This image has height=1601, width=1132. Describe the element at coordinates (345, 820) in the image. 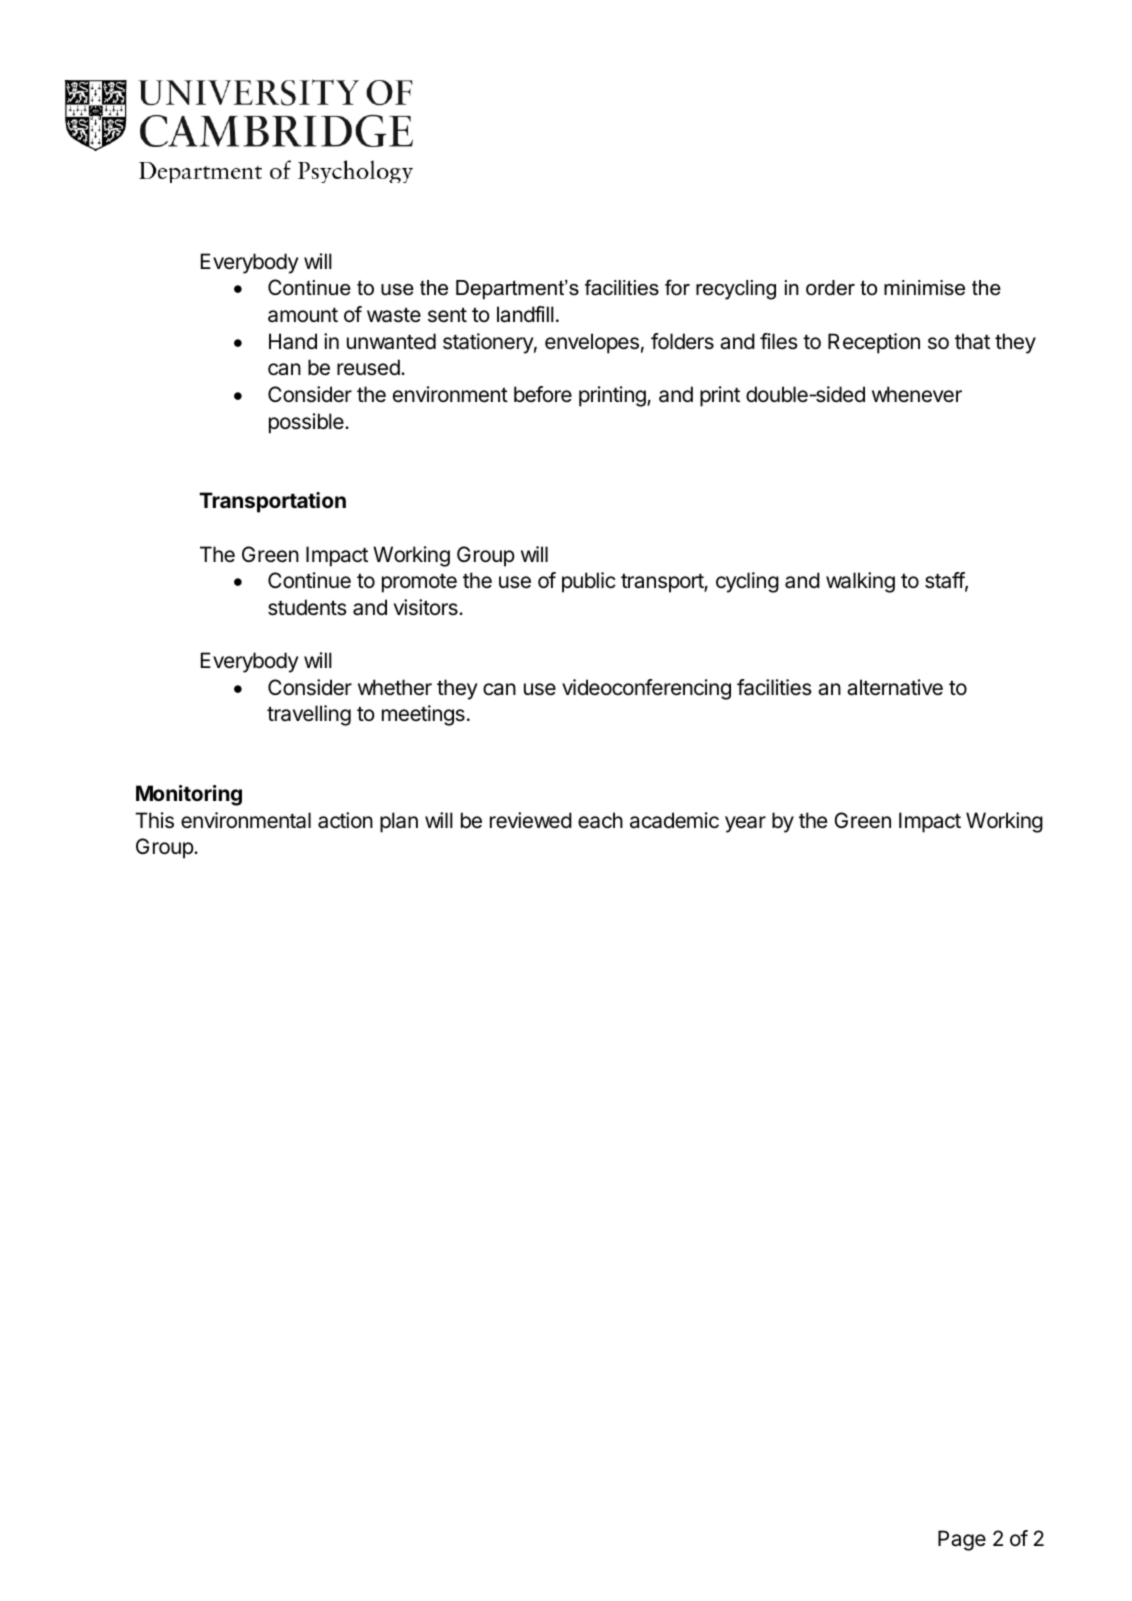

I see `action` at that location.
